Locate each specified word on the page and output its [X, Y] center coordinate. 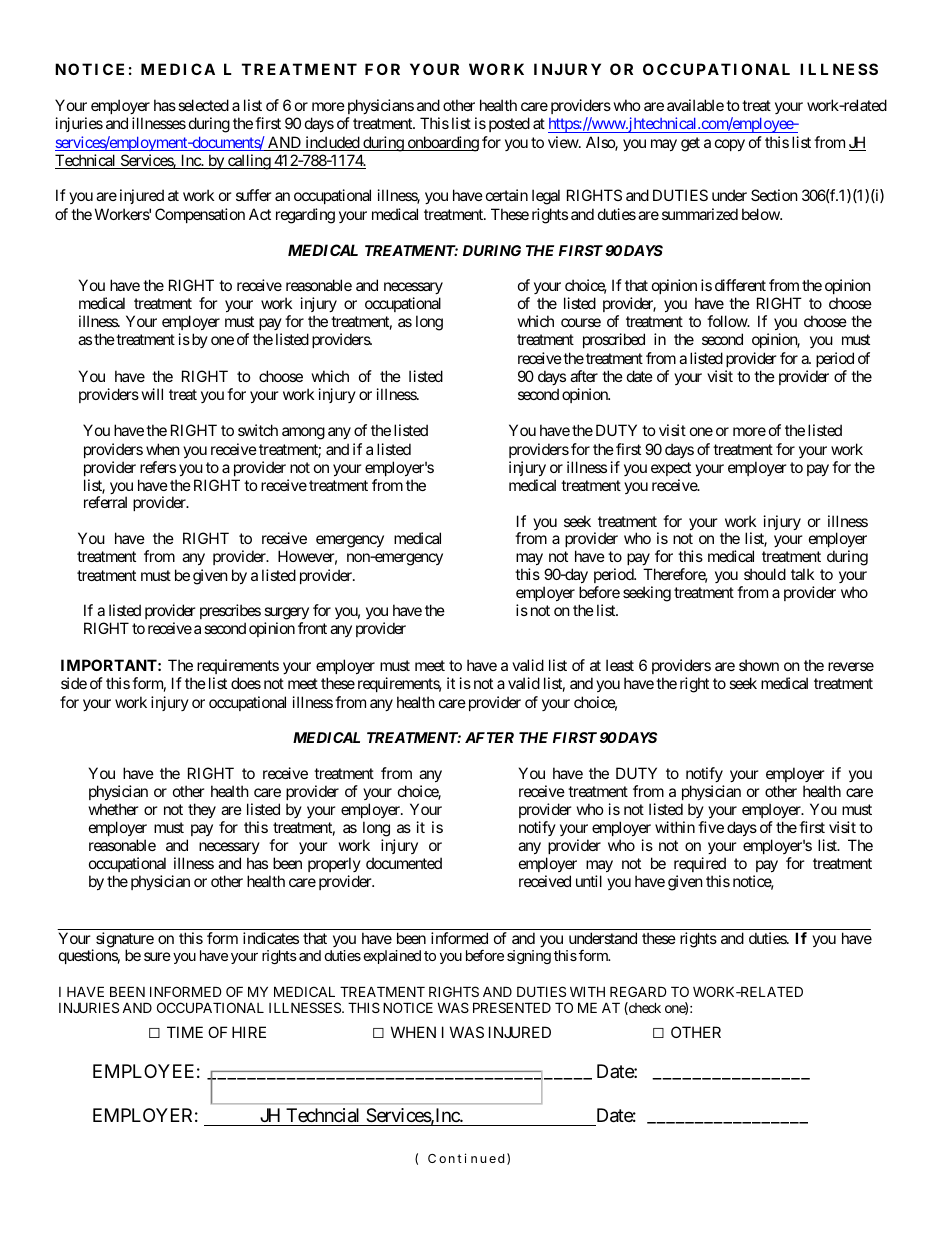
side [74, 683]
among [303, 433]
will [152, 394]
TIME [185, 1032]
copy [730, 145]
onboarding [442, 144]
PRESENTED [512, 1007]
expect [671, 469]
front [312, 628]
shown [759, 665]
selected [203, 105]
